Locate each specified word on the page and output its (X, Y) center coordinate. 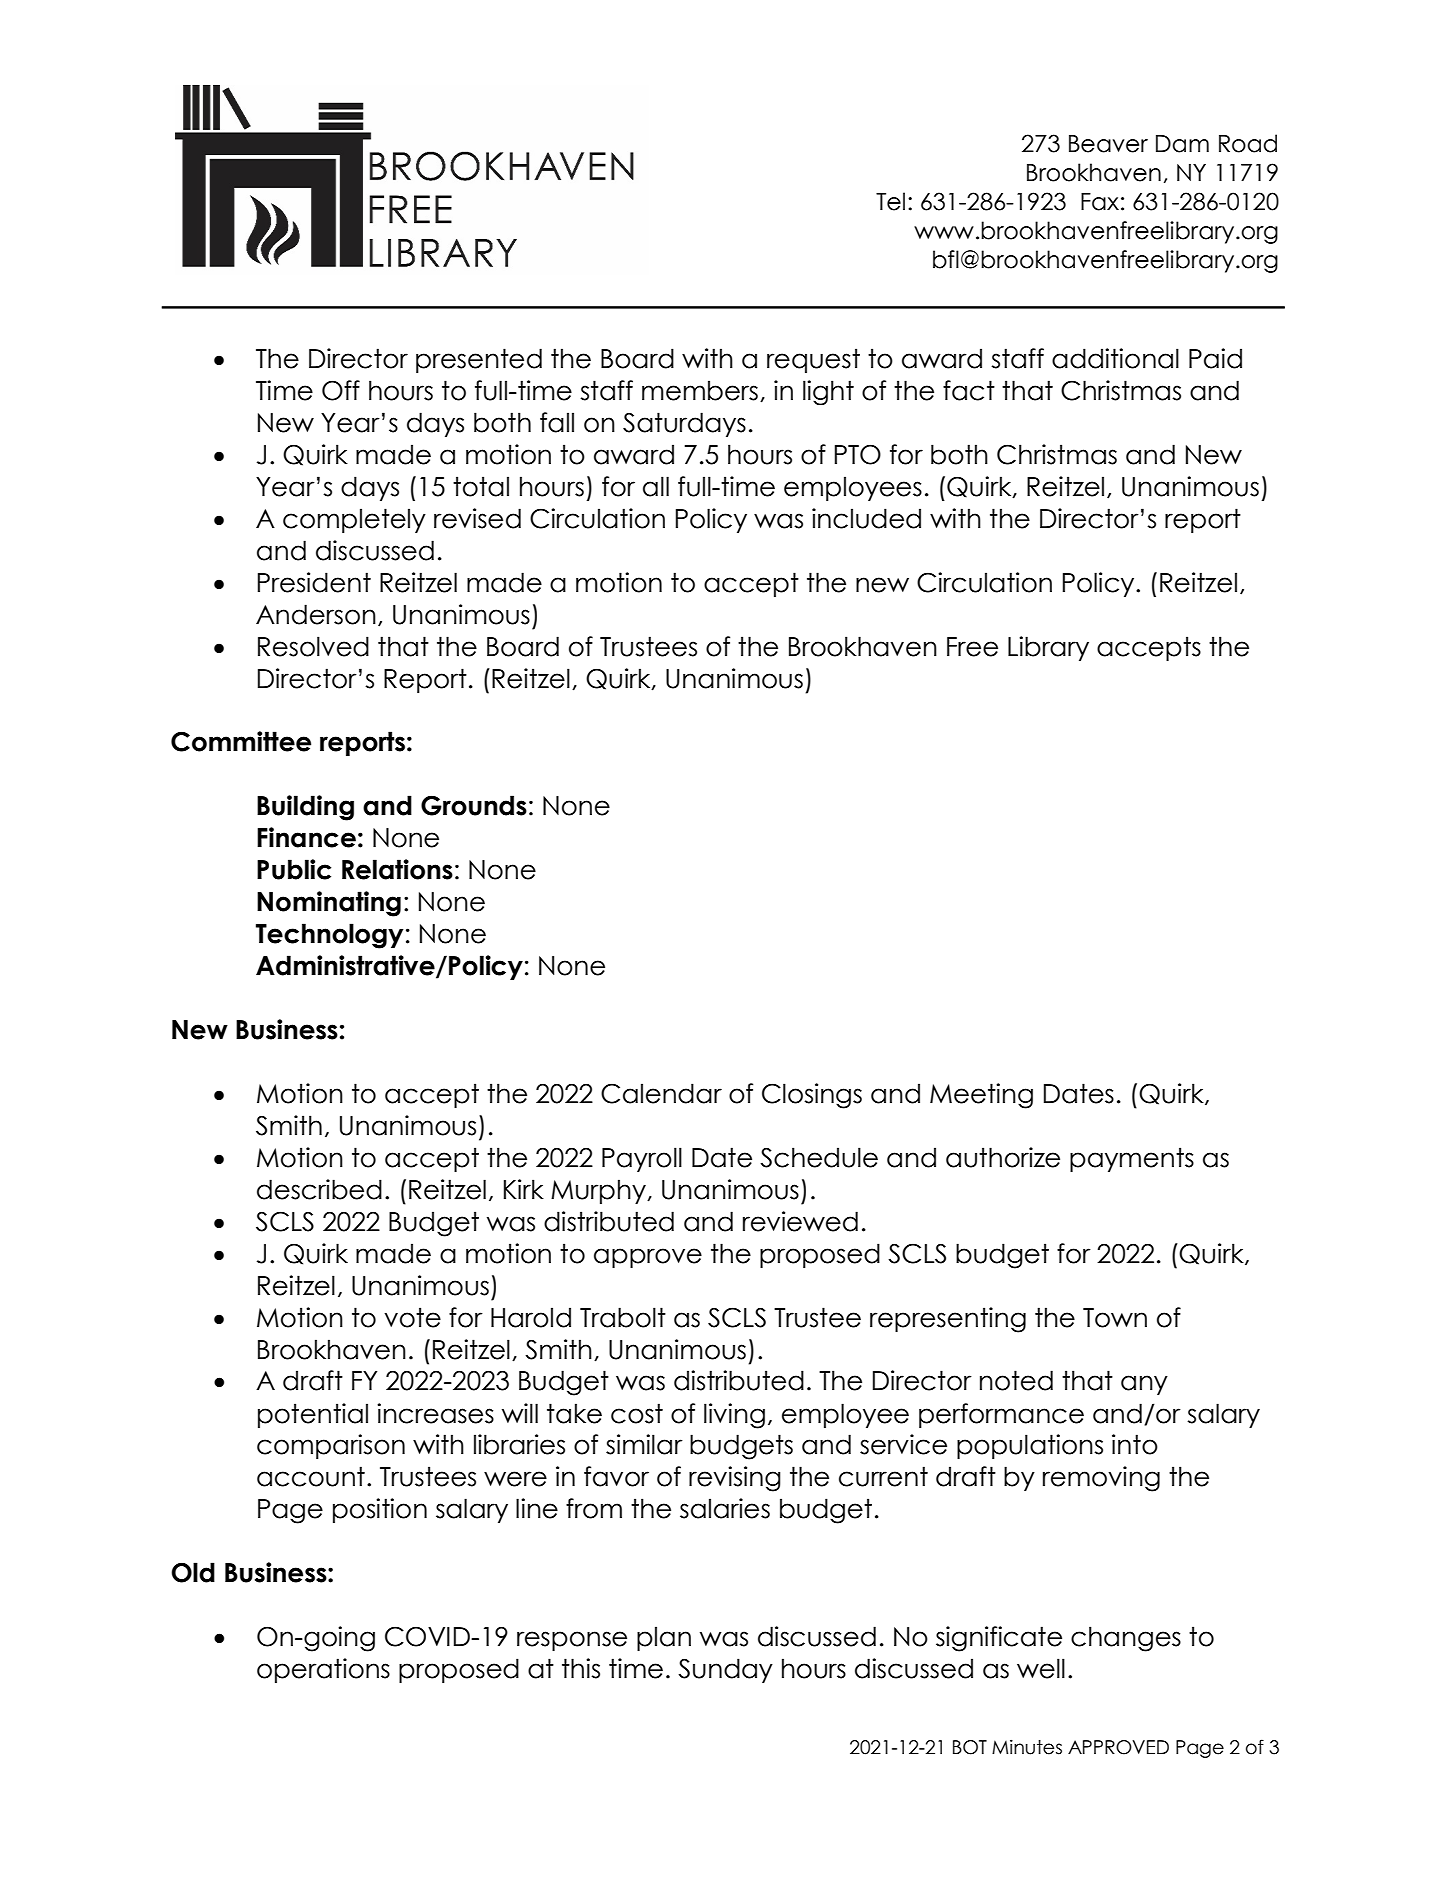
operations (323, 1670)
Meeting (981, 1096)
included (866, 518)
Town (1115, 1318)
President (314, 582)
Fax (1100, 202)
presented (479, 360)
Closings (812, 1096)
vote (412, 1317)
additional (1115, 358)
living (734, 1416)
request (813, 360)
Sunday (725, 1670)
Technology (329, 936)
